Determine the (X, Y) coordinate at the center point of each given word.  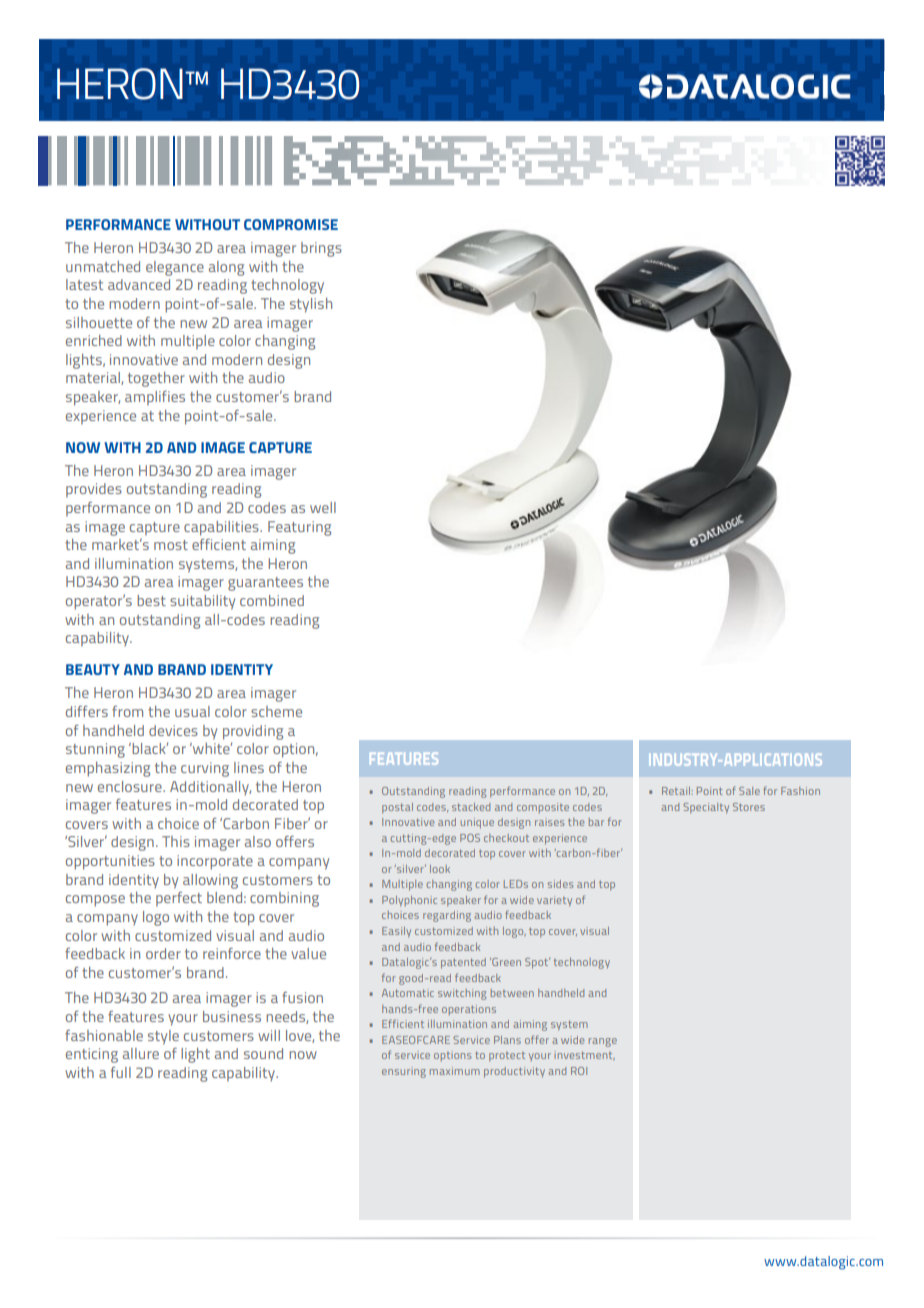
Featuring (299, 528)
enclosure (131, 786)
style (163, 1037)
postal (397, 808)
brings (321, 249)
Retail (676, 791)
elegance (175, 268)
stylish (311, 305)
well (323, 507)
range (603, 1042)
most (171, 545)
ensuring (404, 1072)
